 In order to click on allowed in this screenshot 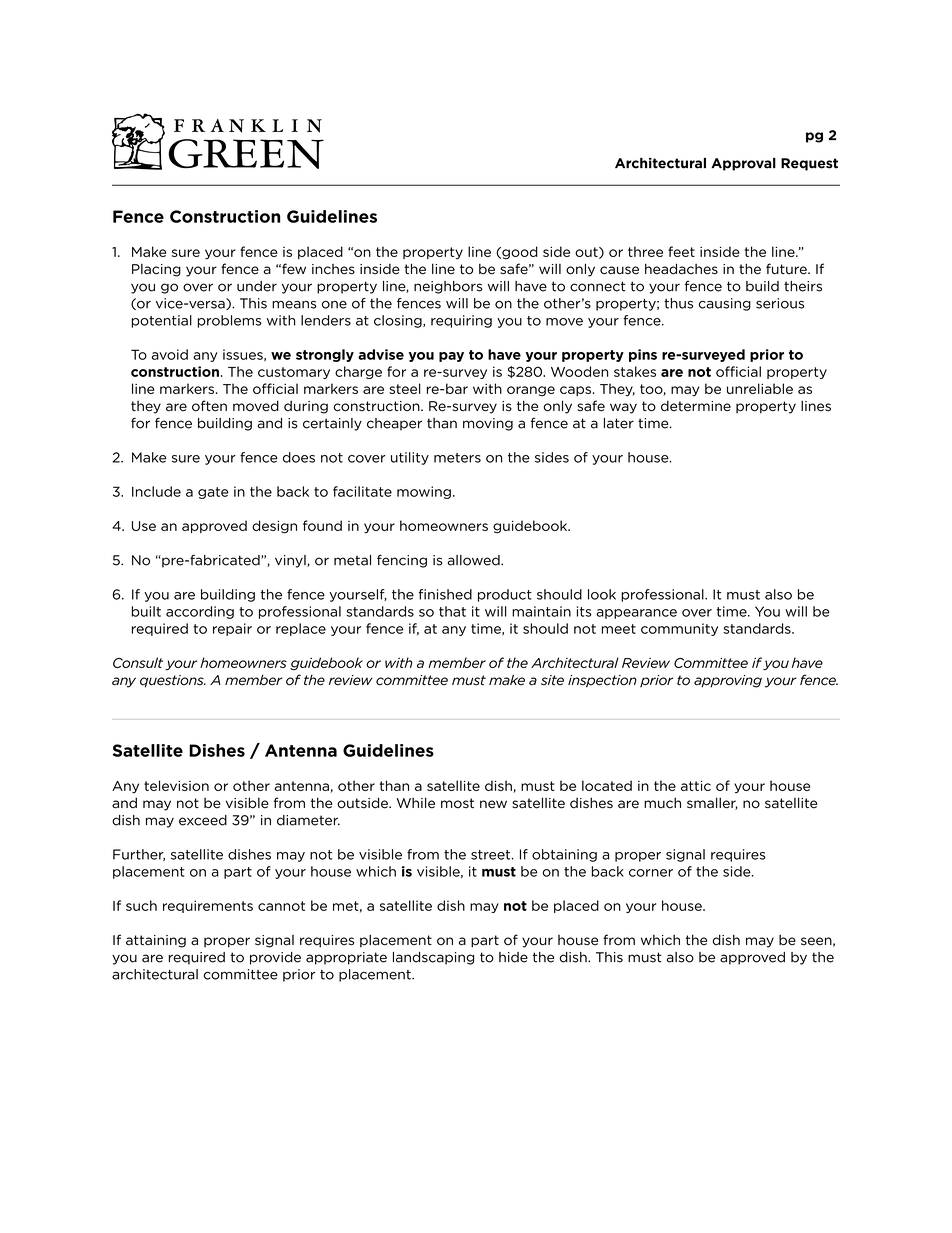, I will do `click(475, 560)`.
